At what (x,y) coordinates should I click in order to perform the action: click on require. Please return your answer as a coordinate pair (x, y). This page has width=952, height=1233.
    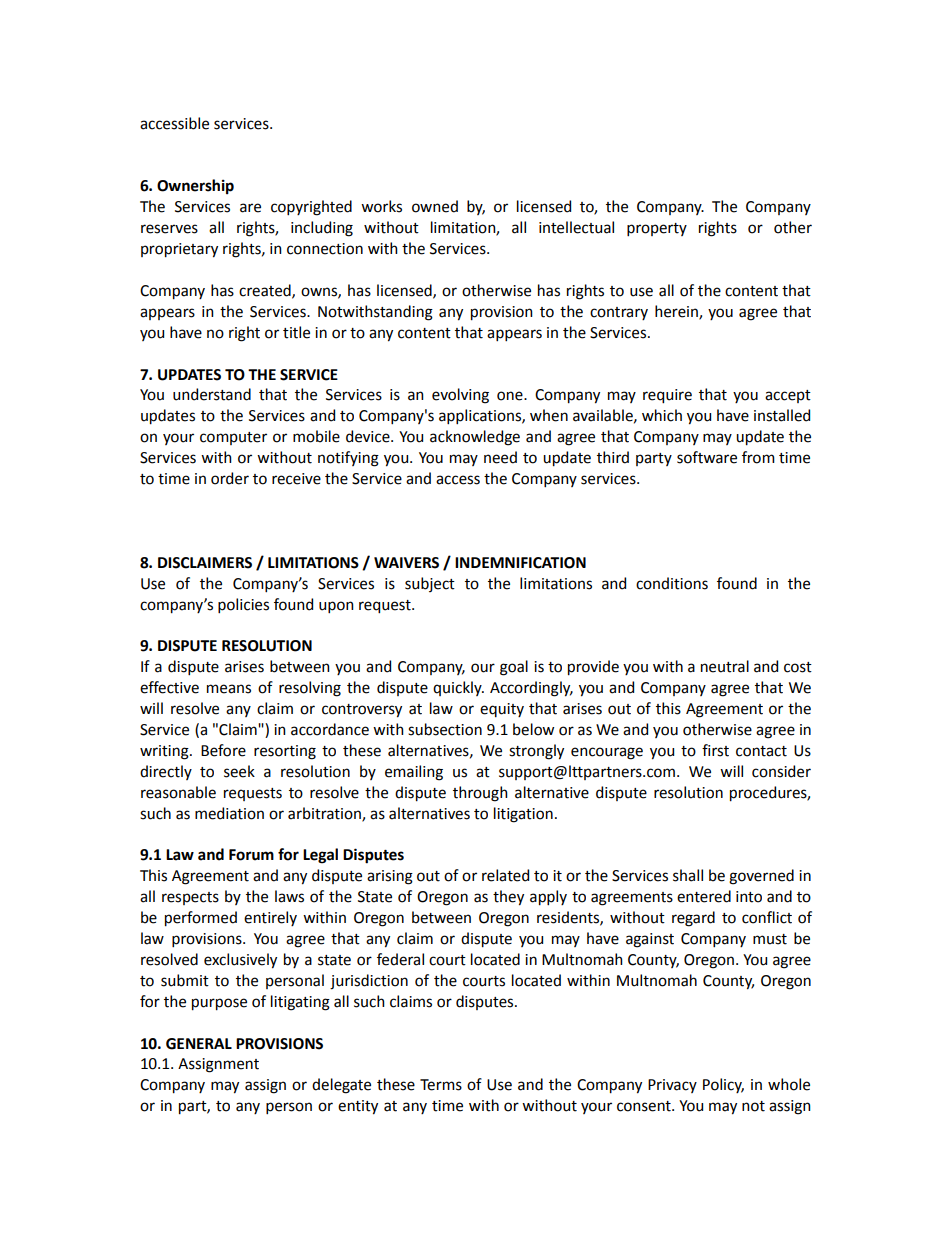
    Looking at the image, I should click on (667, 396).
